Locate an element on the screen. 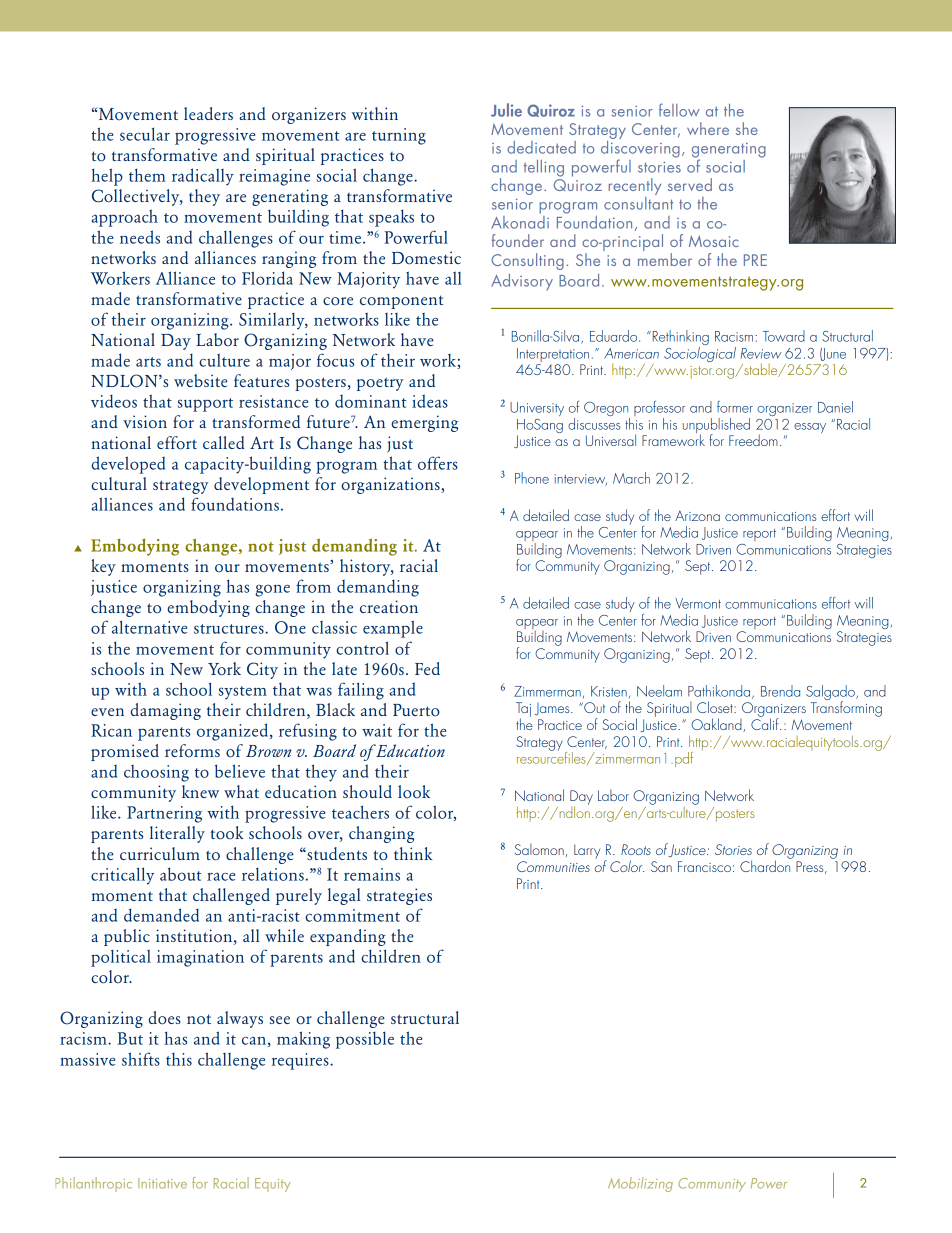 The width and height of the screenshot is (952, 1233). former is located at coordinates (735, 407).
